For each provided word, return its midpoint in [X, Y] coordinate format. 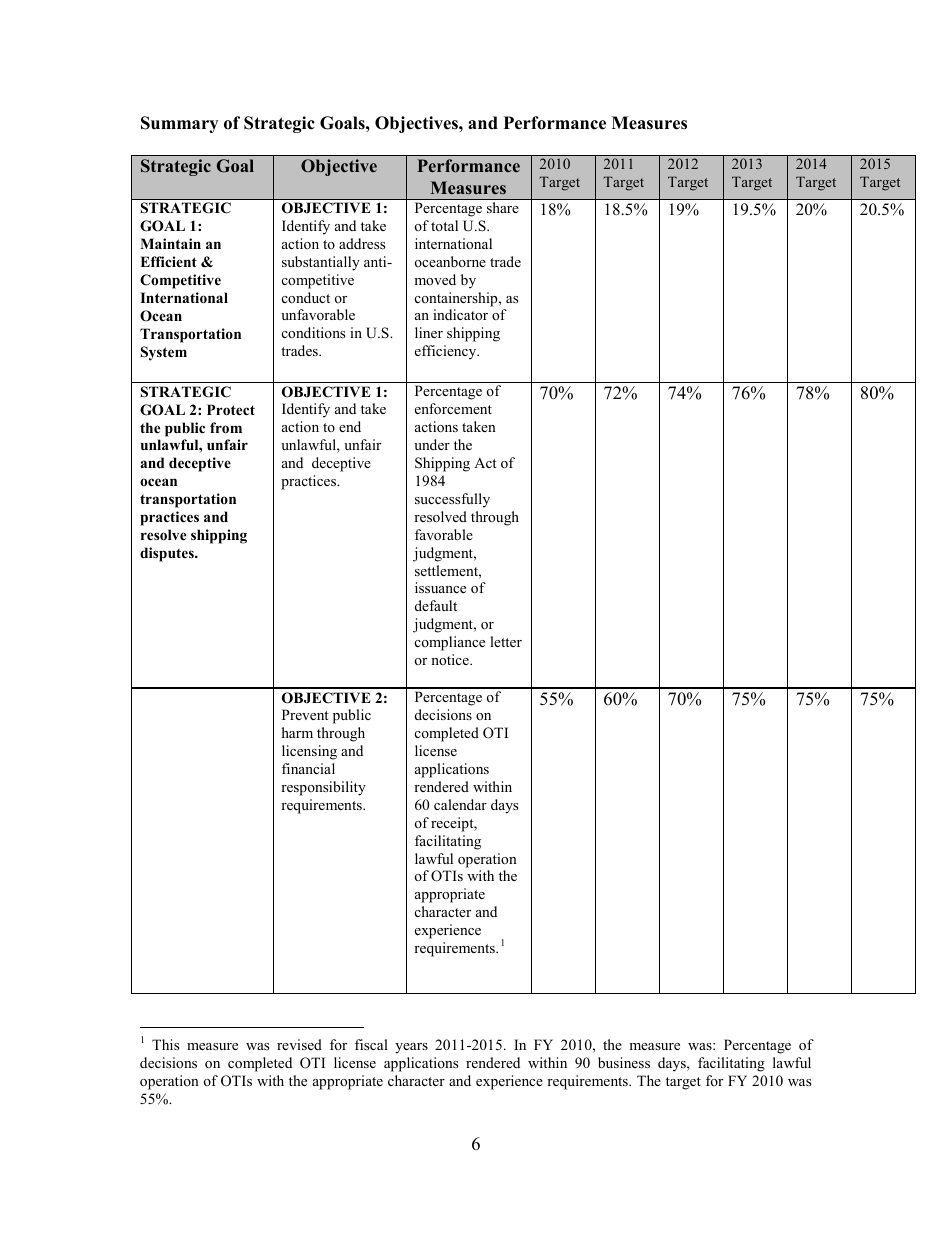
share [502, 207]
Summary [179, 124]
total [444, 225]
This [165, 1044]
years [411, 1048]
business [624, 1062]
